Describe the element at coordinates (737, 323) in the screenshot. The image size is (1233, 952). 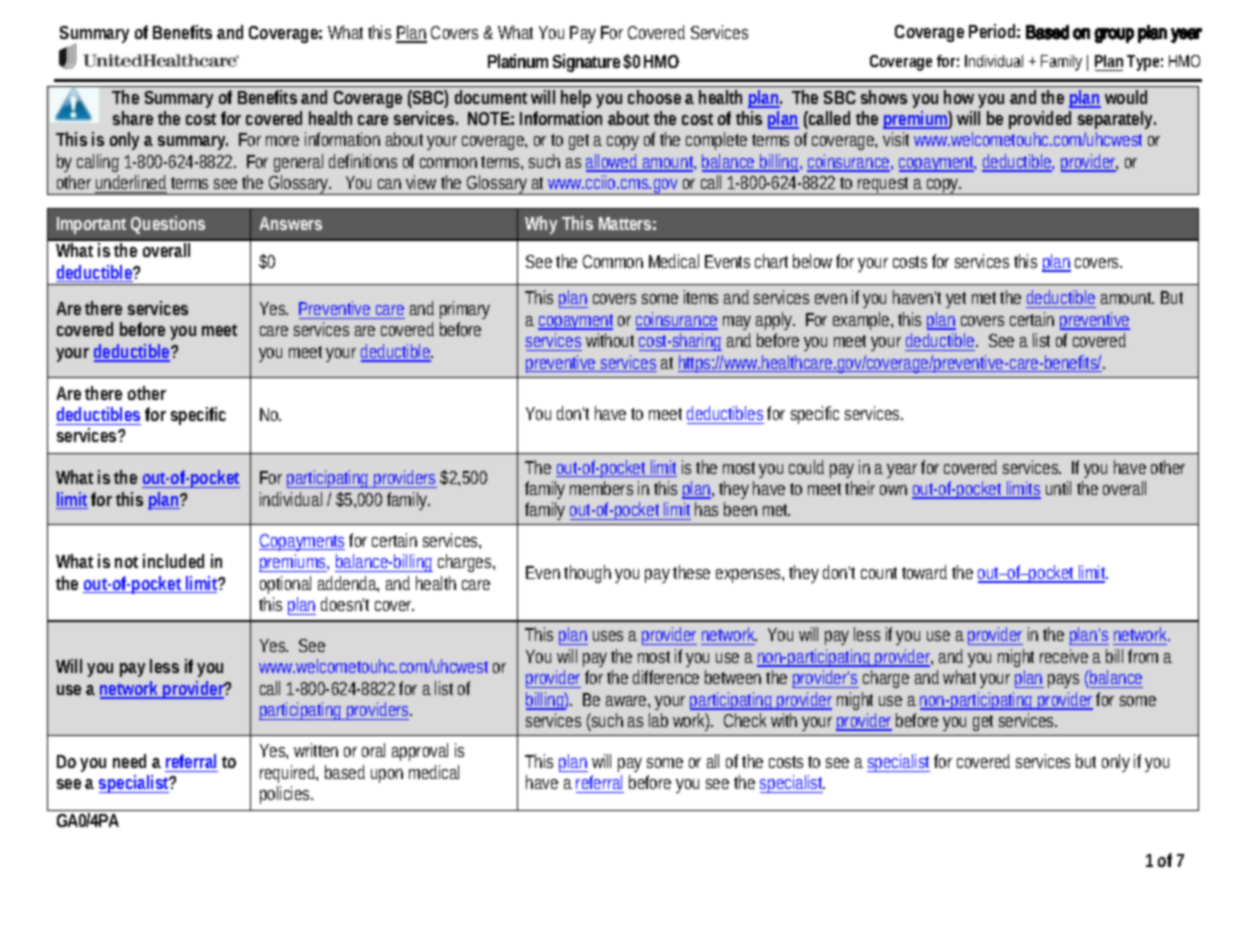
I see `may` at that location.
